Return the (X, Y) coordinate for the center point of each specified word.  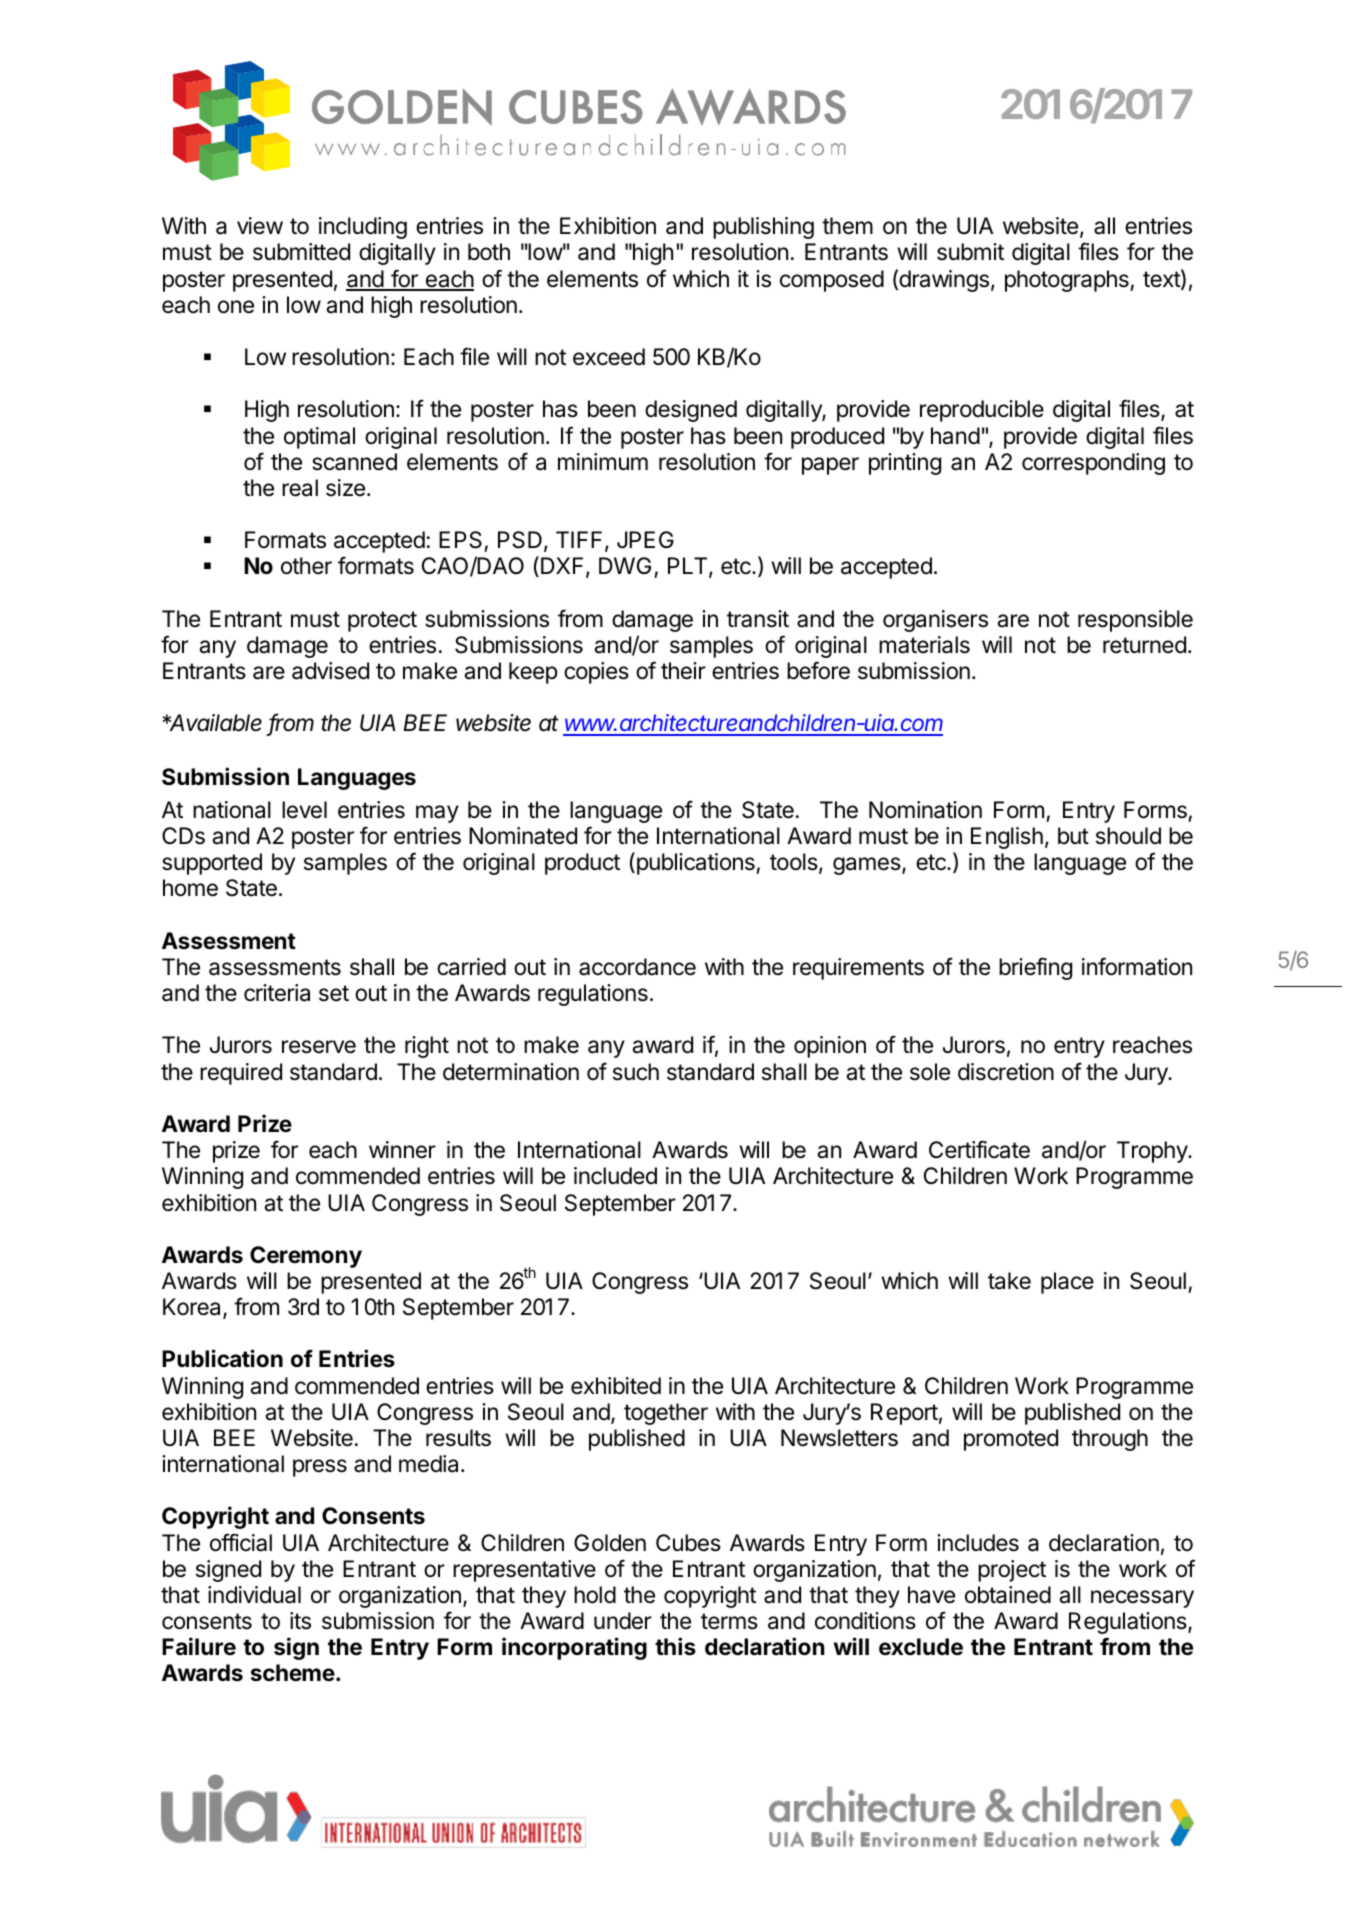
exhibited (616, 1386)
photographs (1068, 281)
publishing (763, 228)
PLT (689, 567)
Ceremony (306, 1257)
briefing (1035, 968)
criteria (277, 993)
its (300, 1621)
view (260, 226)
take (1009, 1281)
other (306, 566)
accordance (637, 967)
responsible (1135, 621)
